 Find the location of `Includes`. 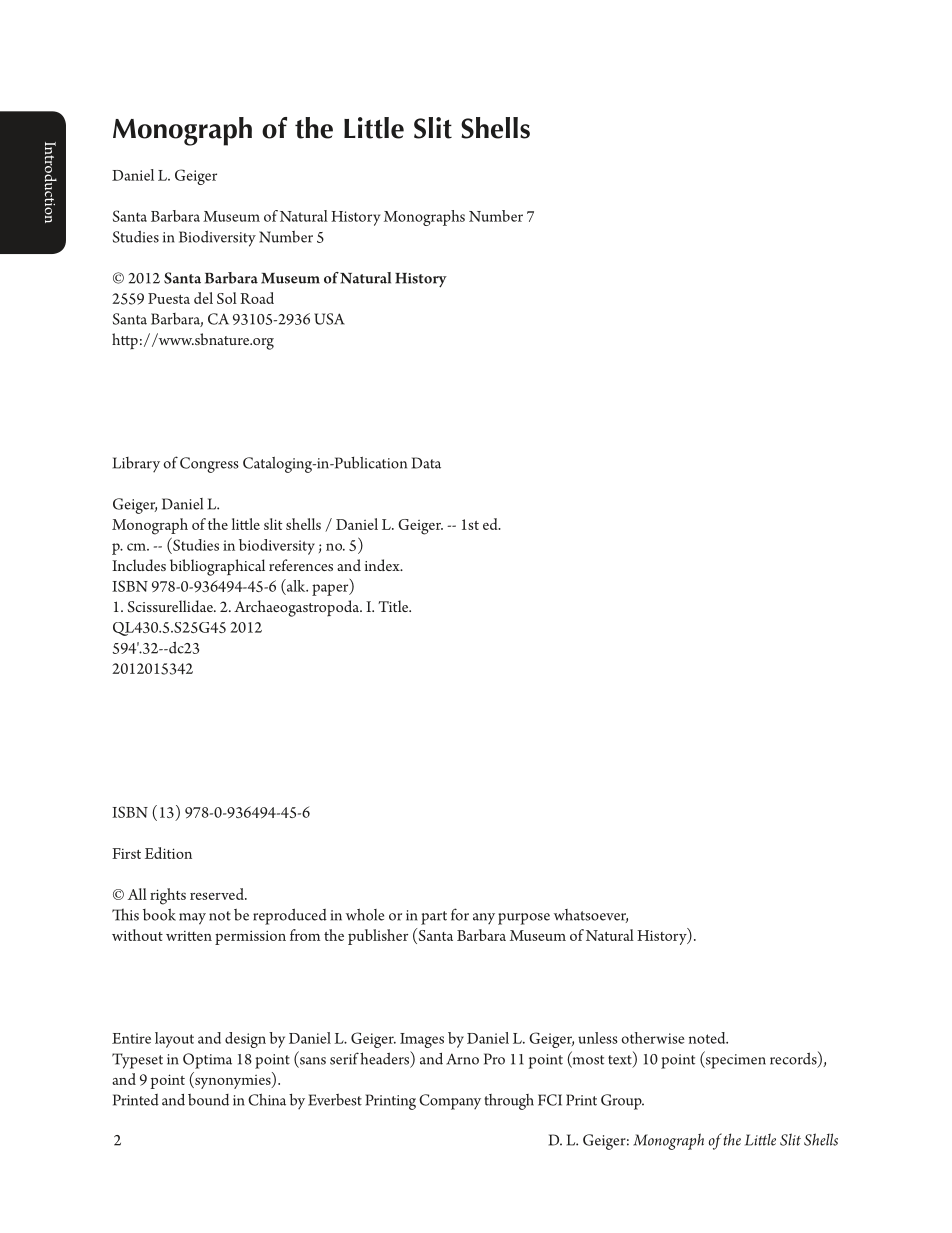

Includes is located at coordinates (139, 565).
